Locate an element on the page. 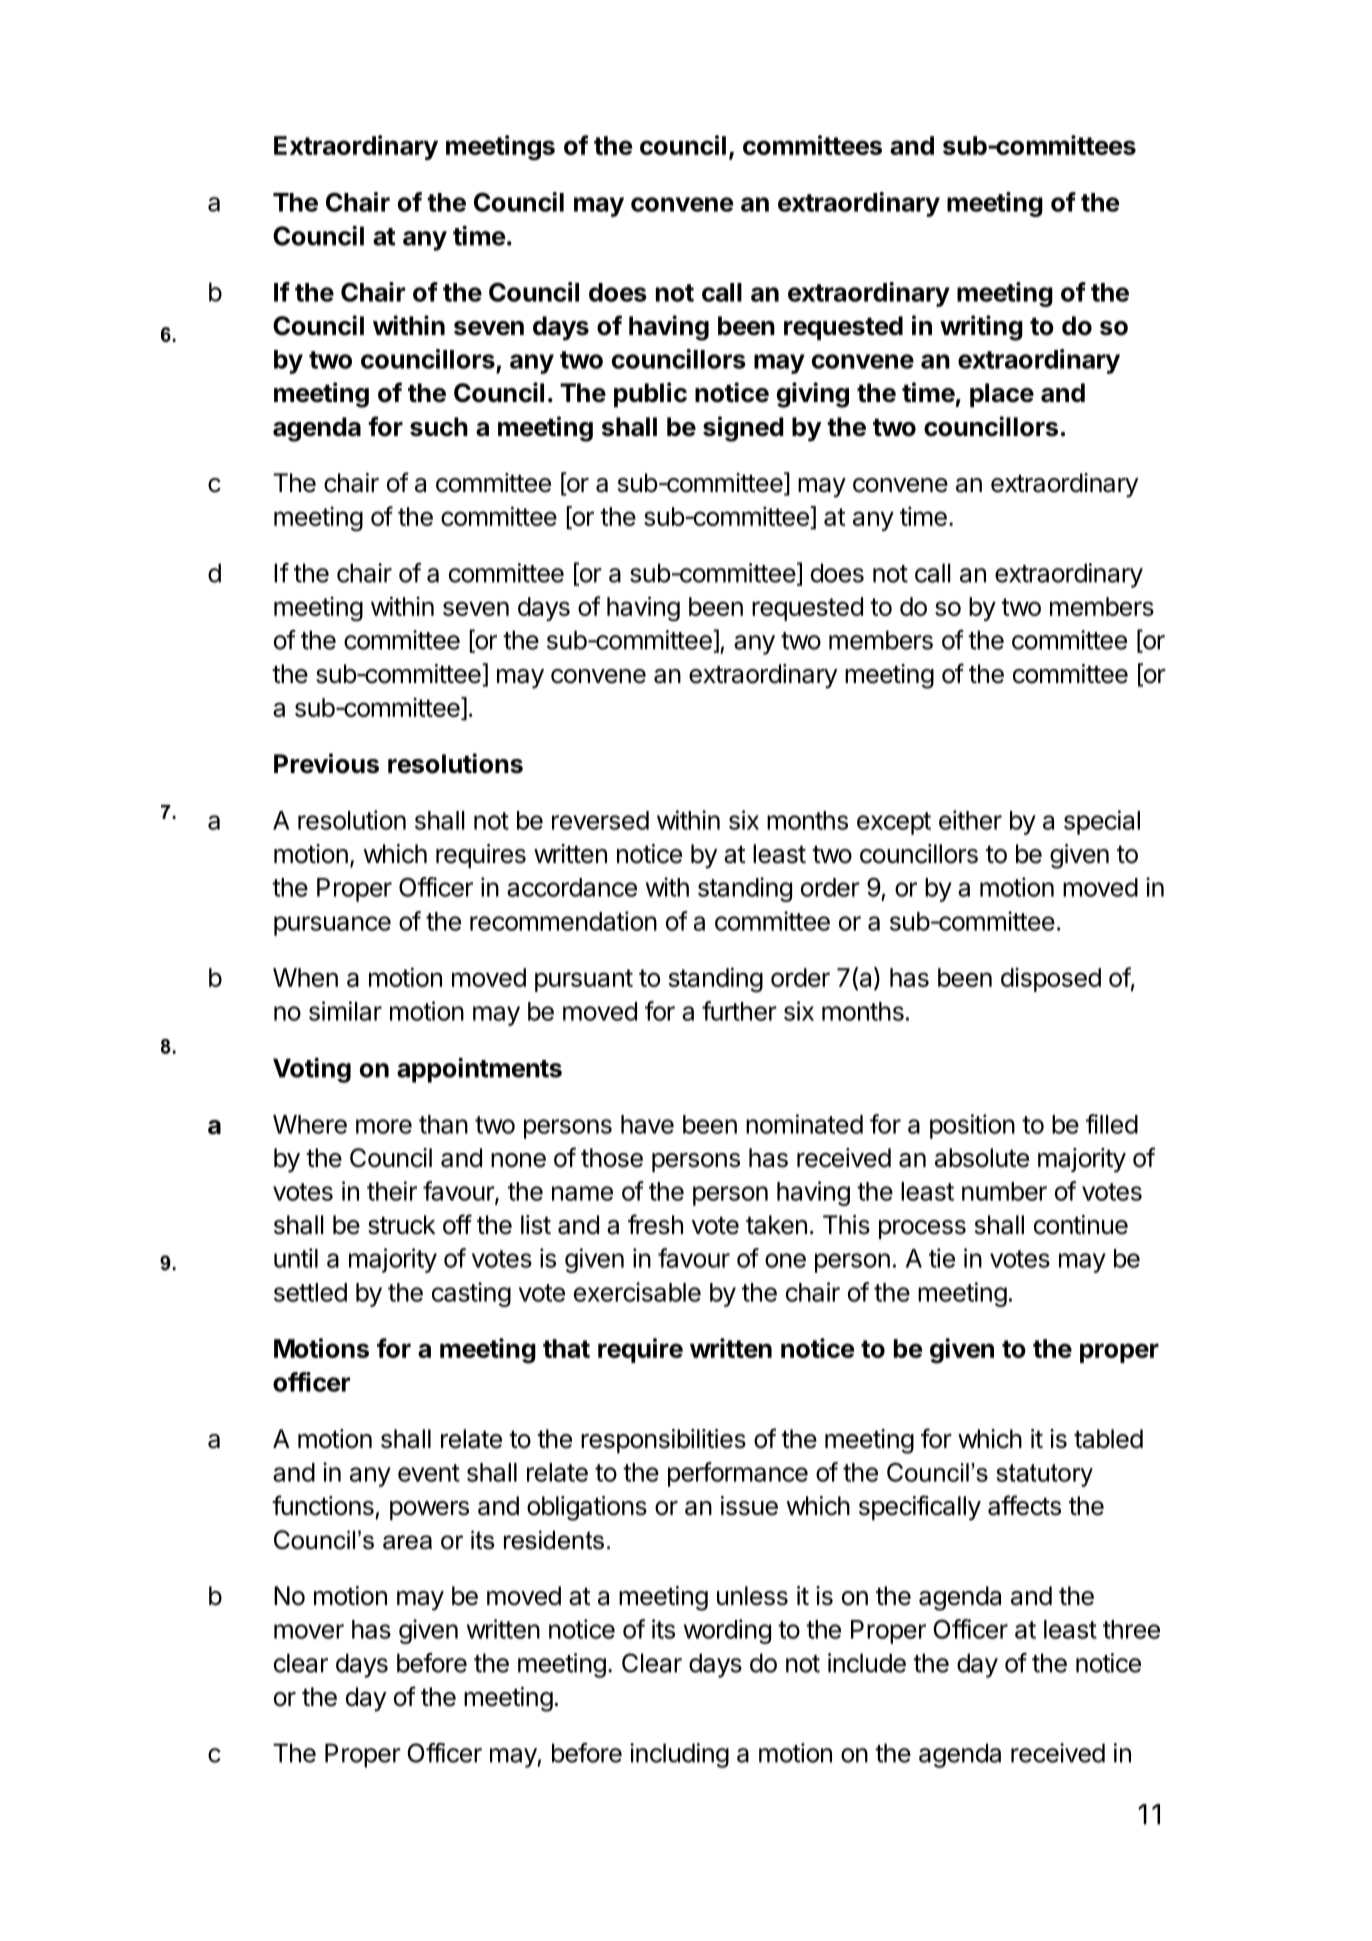 The width and height of the page is (1372, 1941). Previous is located at coordinates (326, 763).
